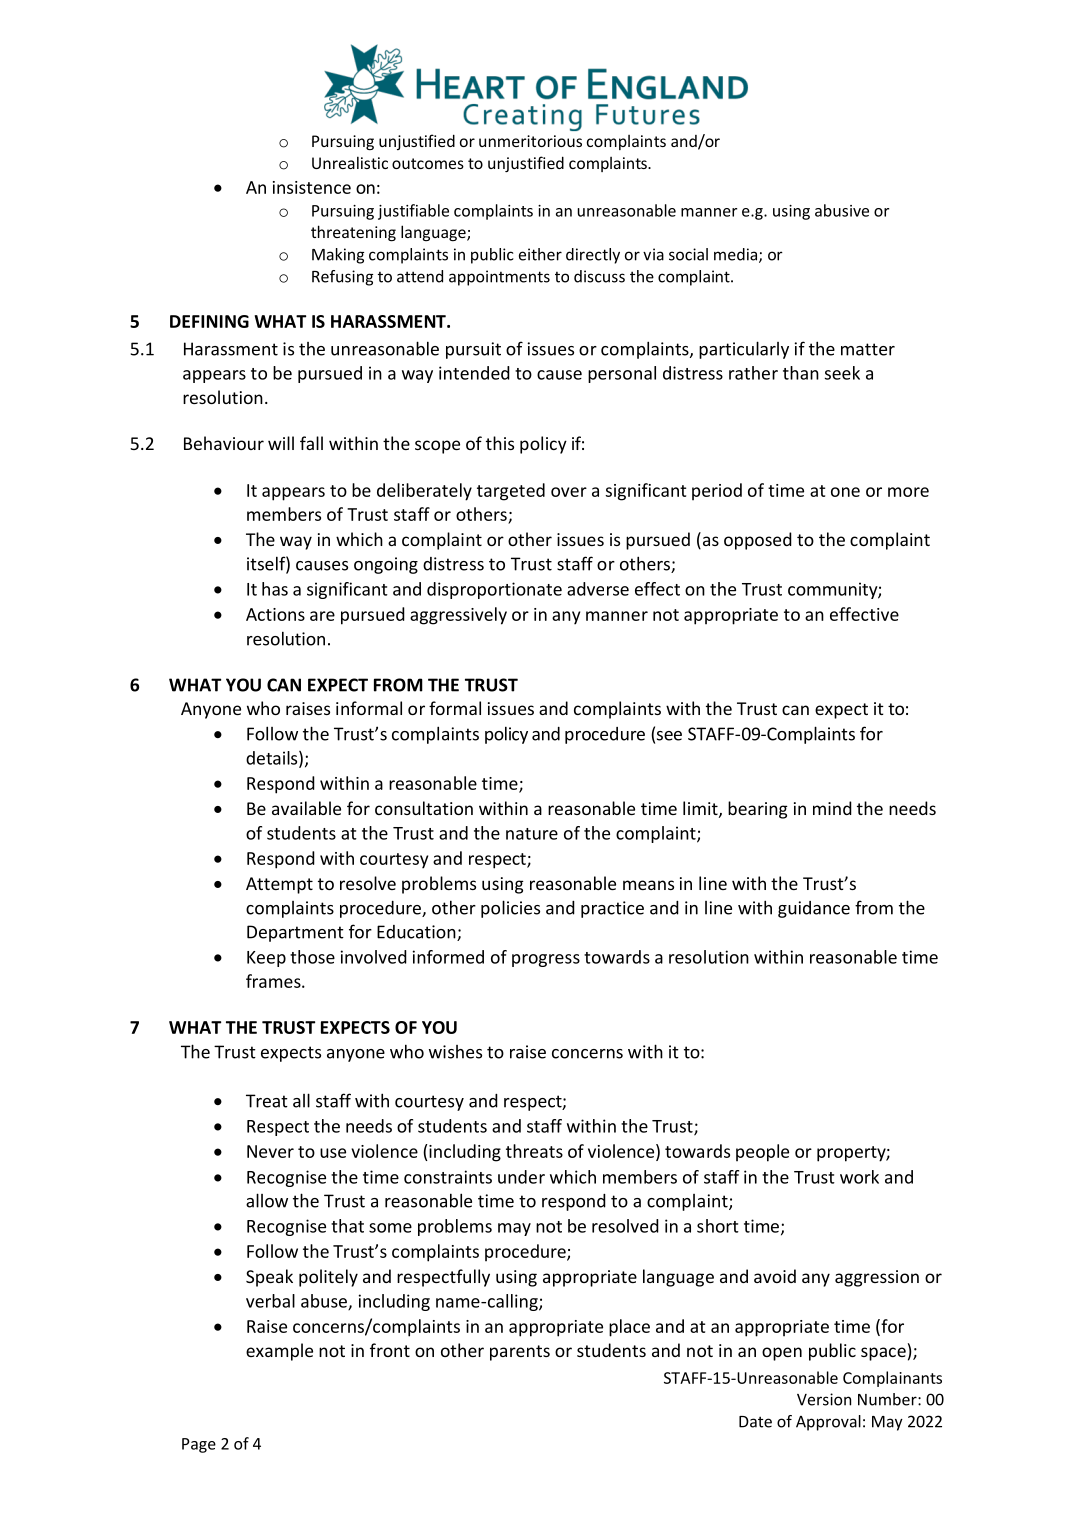 Image resolution: width=1073 pixels, height=1518 pixels. What do you see at coordinates (540, 254) in the page?
I see `either` at bounding box center [540, 254].
